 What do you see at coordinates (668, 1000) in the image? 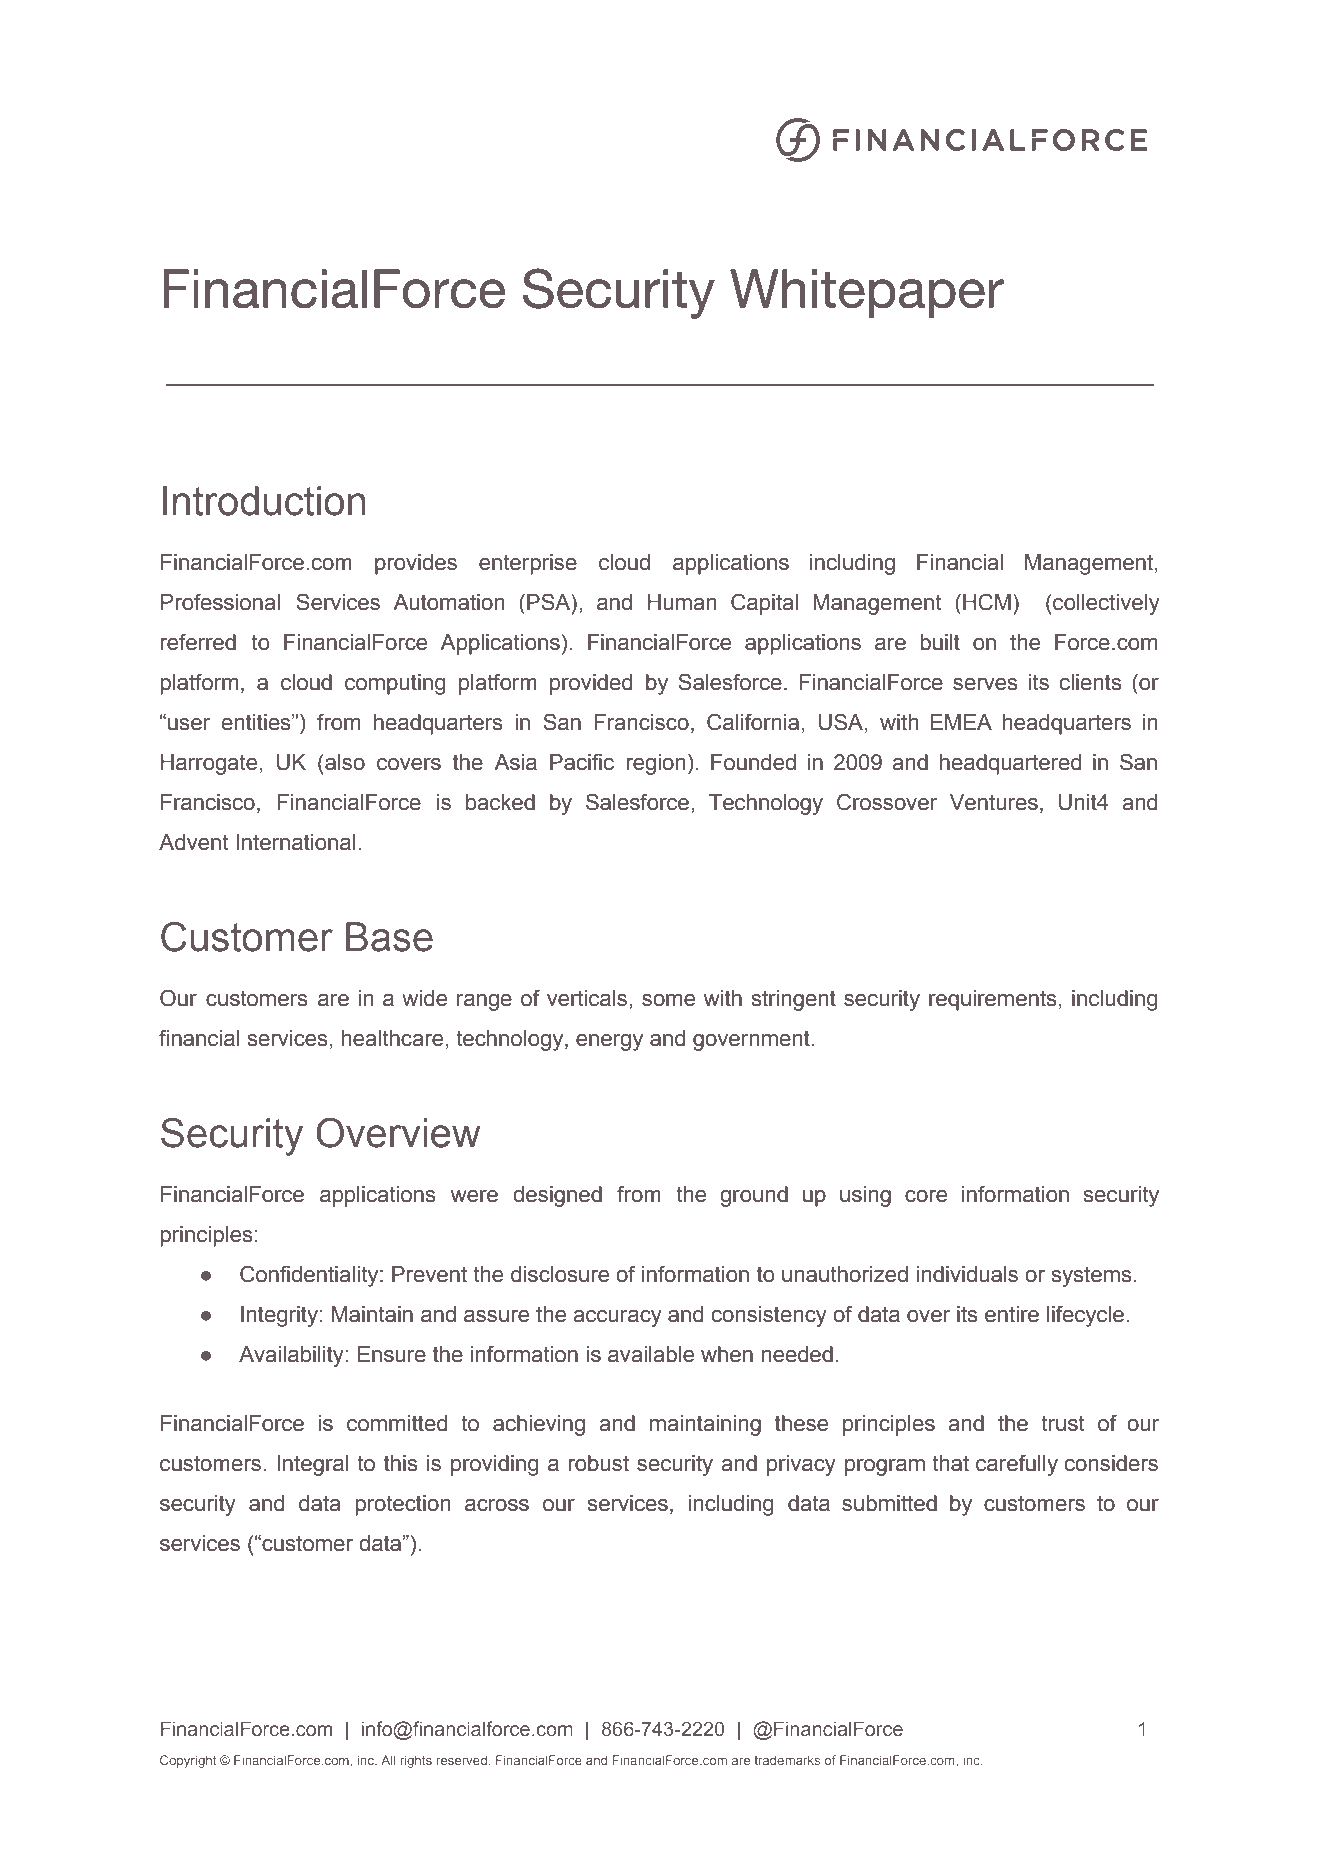
I see `some` at bounding box center [668, 1000].
